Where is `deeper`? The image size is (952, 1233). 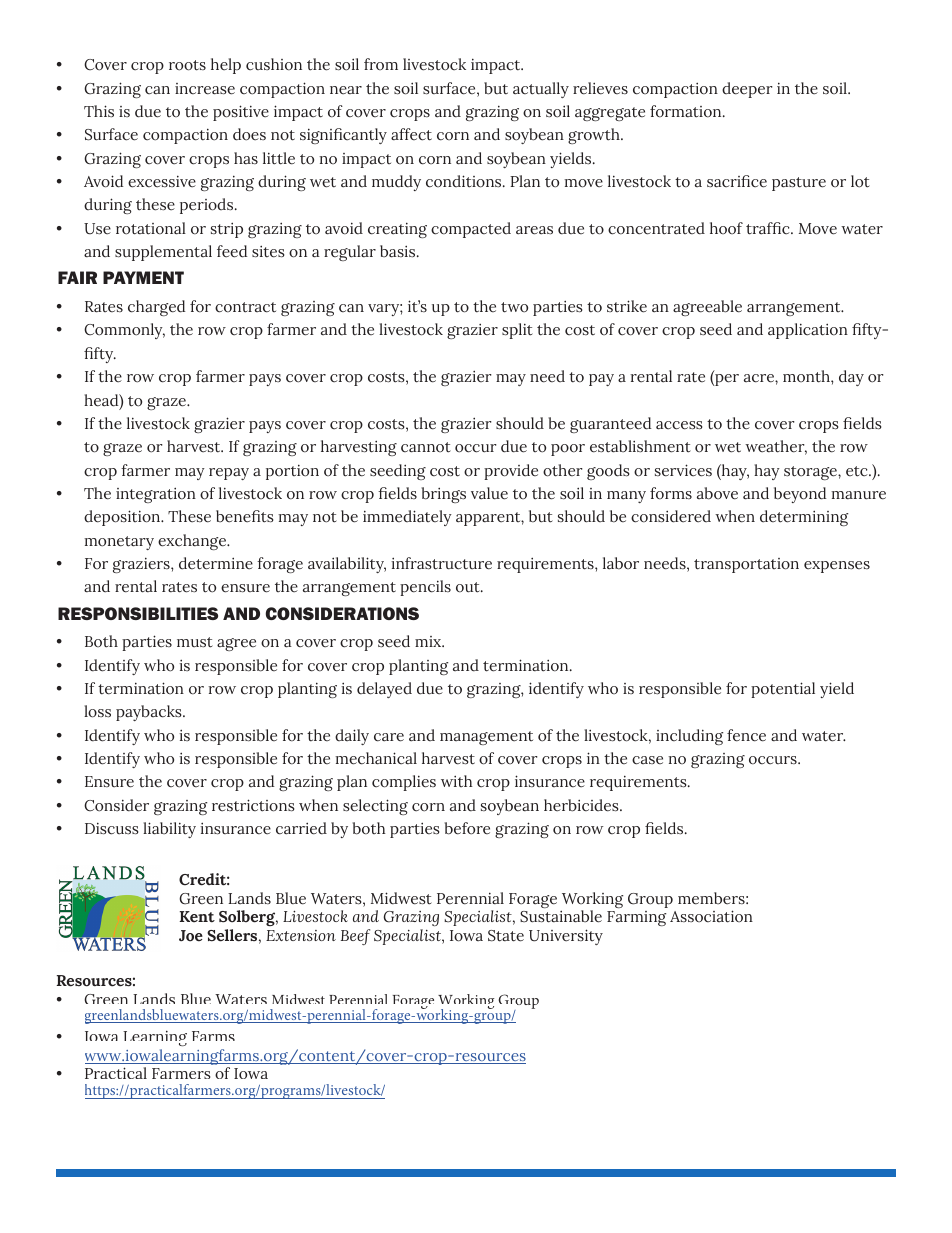
deeper is located at coordinates (747, 90).
